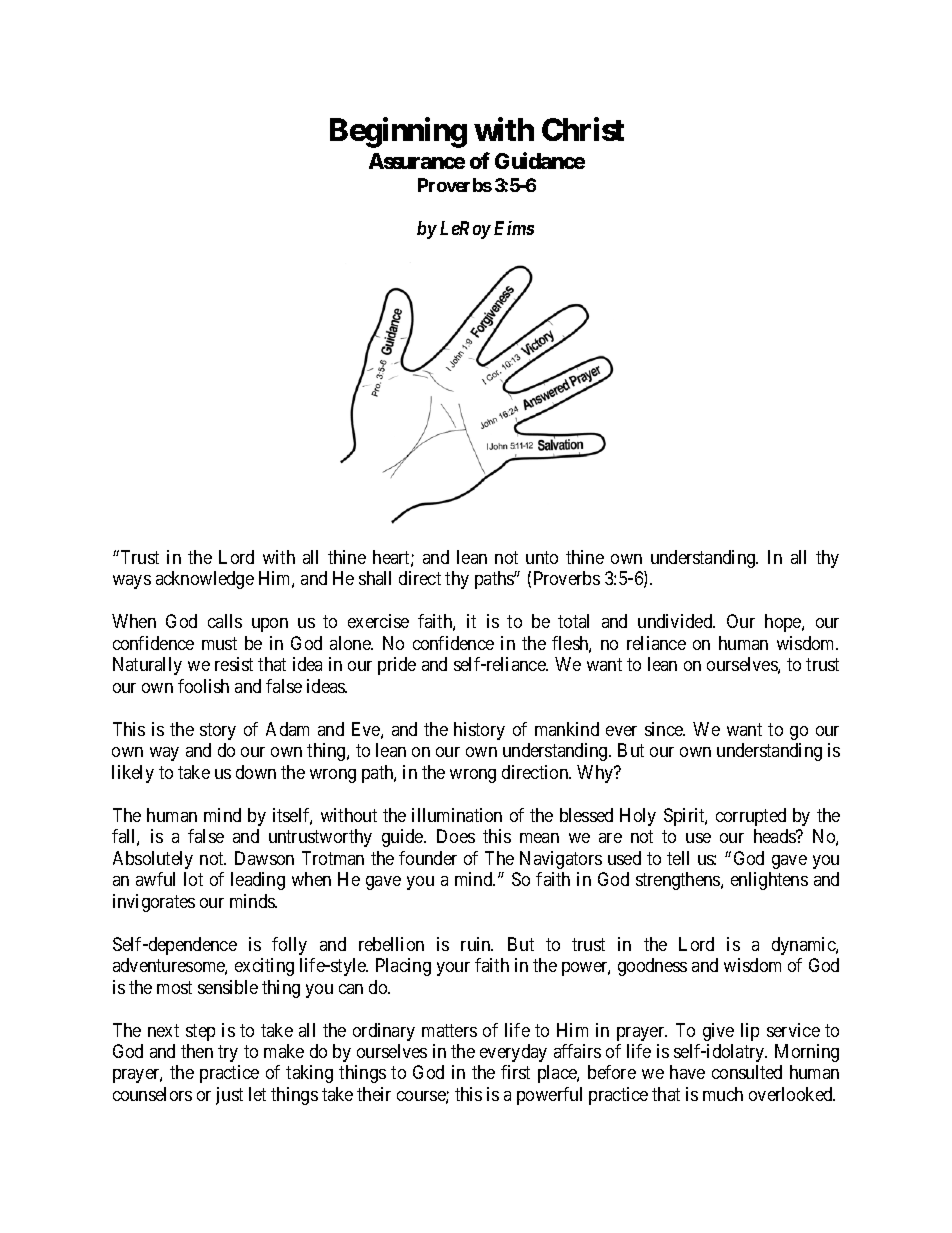  I want to click on just, so click(229, 1096).
